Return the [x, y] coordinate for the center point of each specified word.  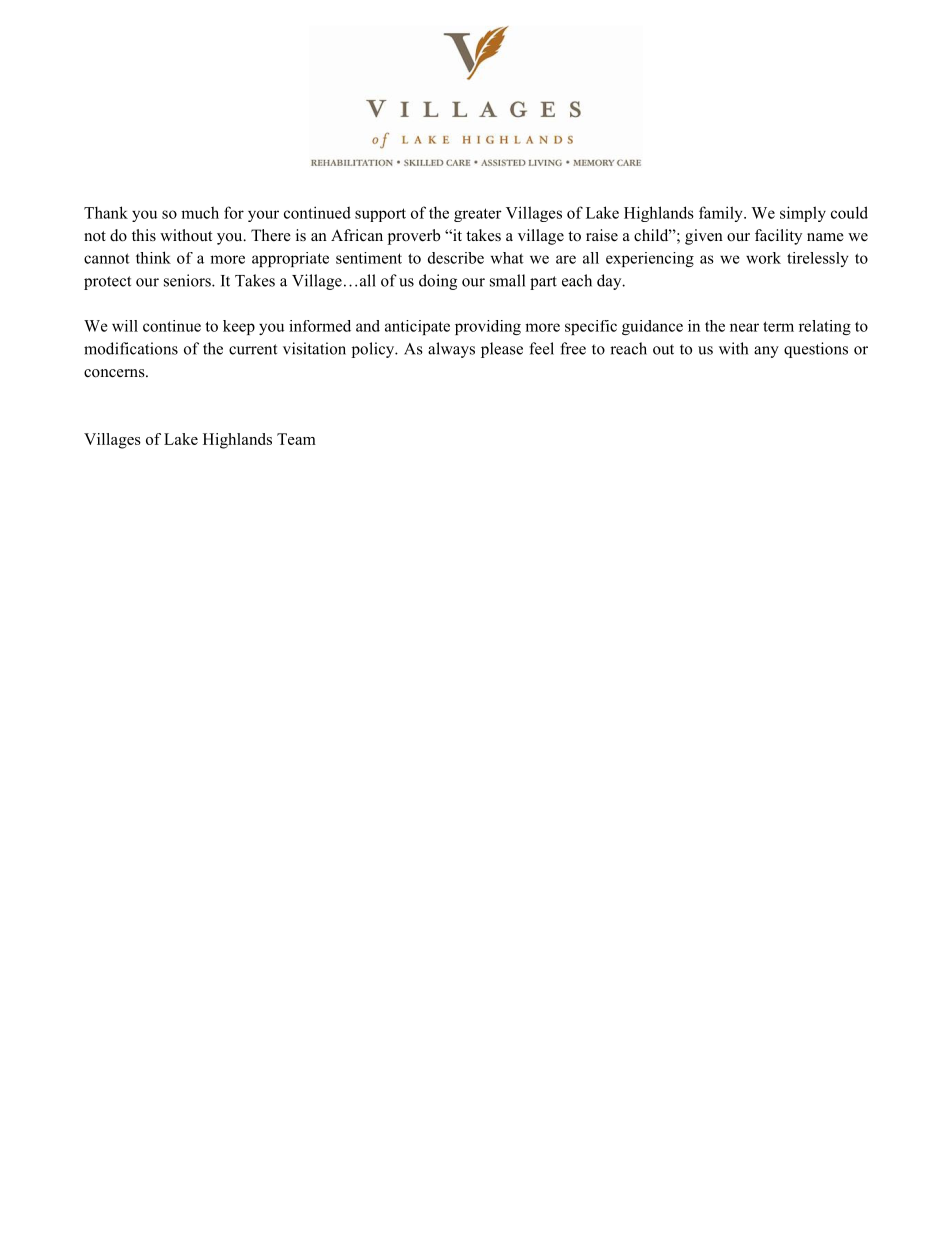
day [610, 282]
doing [438, 282]
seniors [188, 280]
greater [478, 215]
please [502, 350]
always [451, 350]
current [253, 349]
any [766, 352]
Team [296, 439]
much [200, 212]
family [722, 214]
